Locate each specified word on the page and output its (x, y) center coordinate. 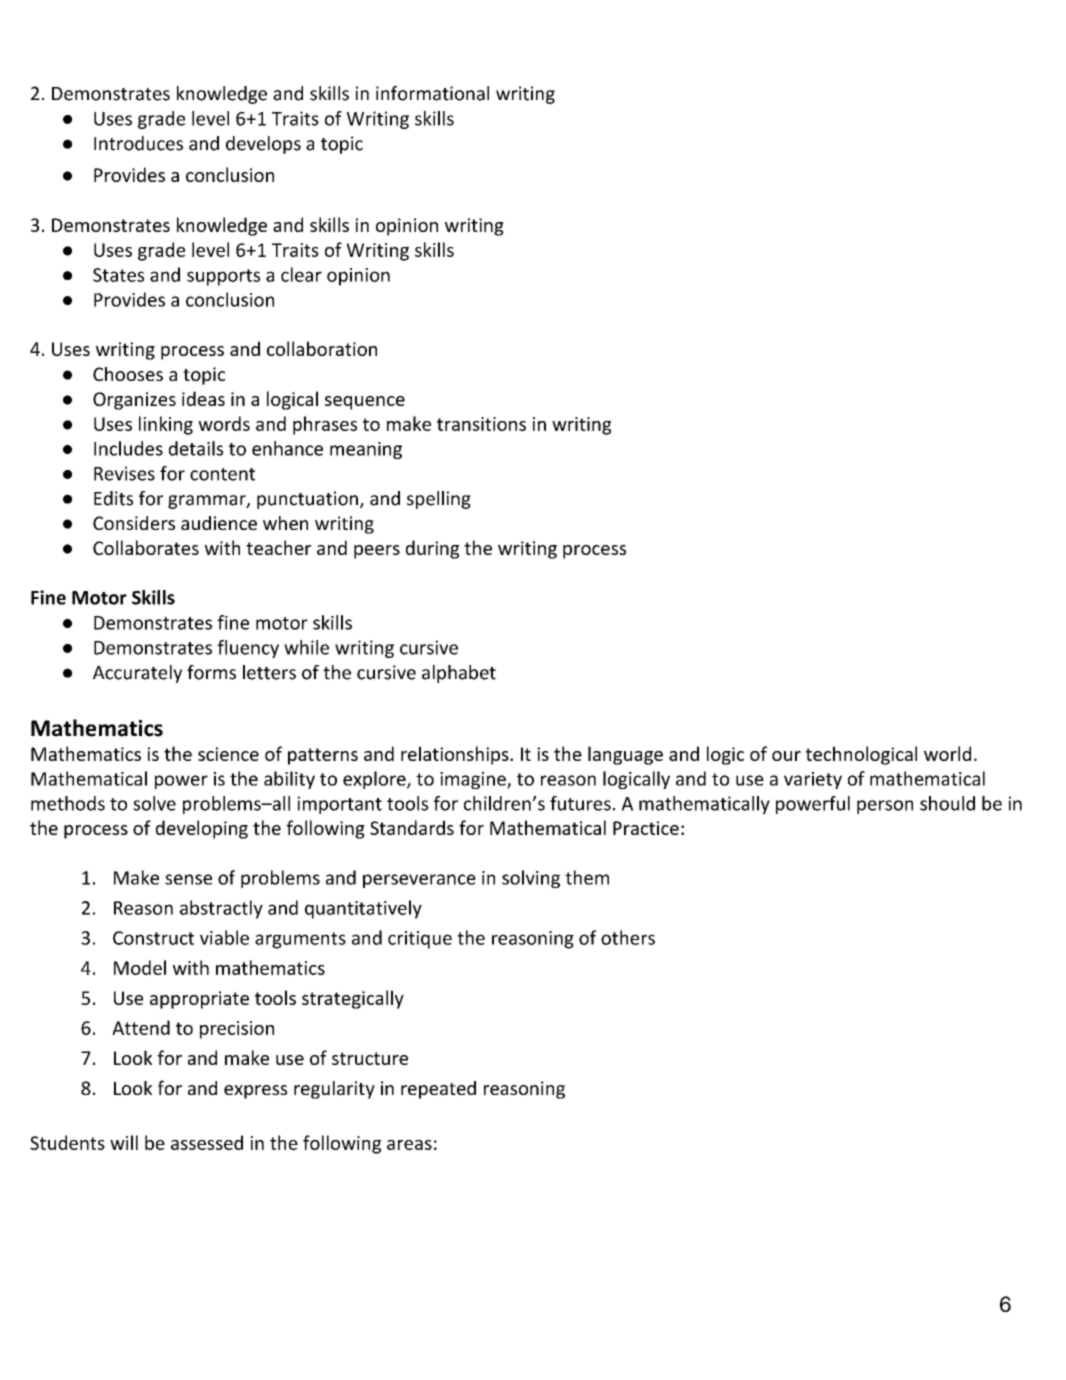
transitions (481, 424)
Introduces (138, 143)
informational (432, 93)
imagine (474, 780)
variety (813, 780)
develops (263, 145)
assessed (207, 1142)
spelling (439, 500)
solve (154, 803)
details (196, 448)
